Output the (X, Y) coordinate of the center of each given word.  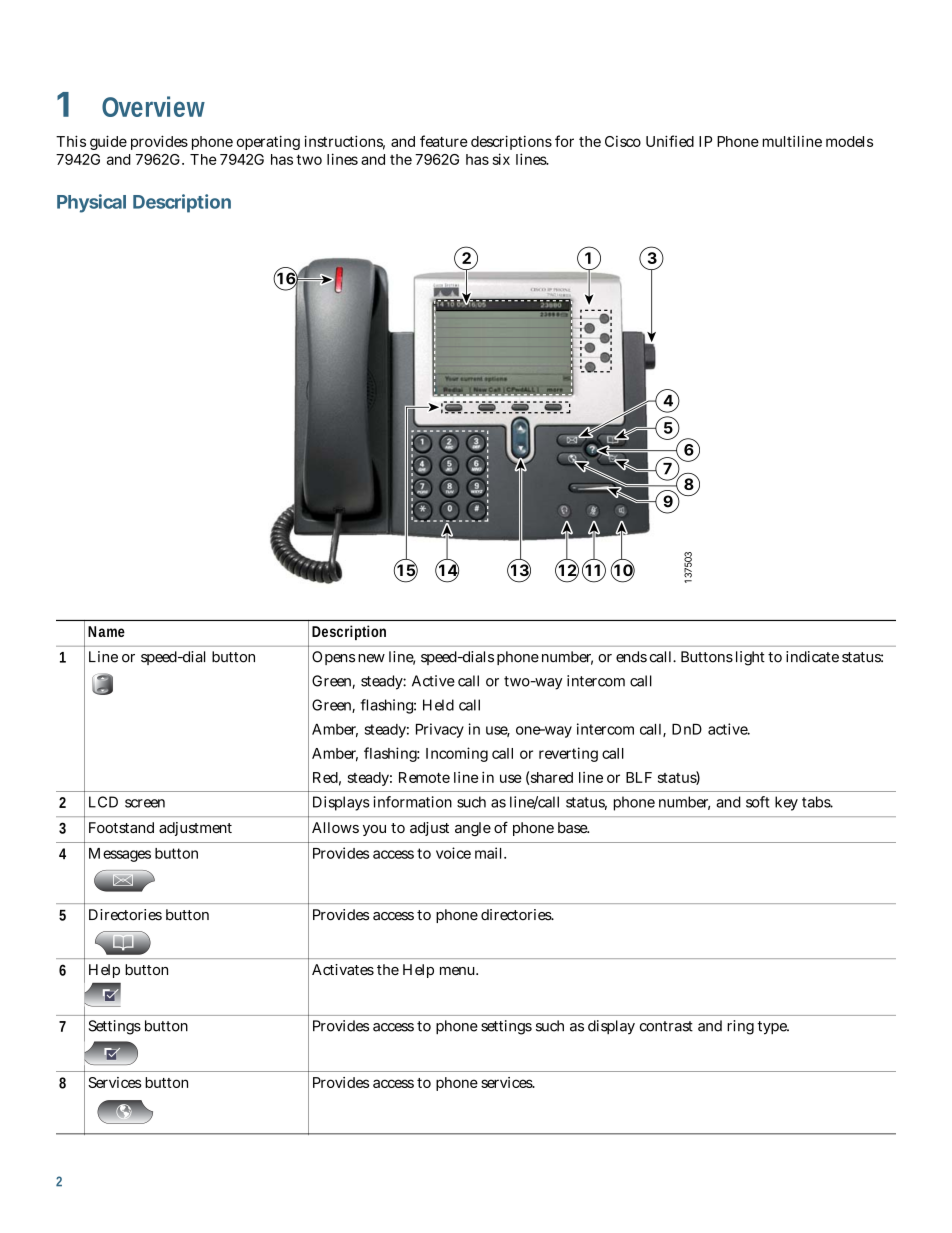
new (371, 658)
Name (106, 631)
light (750, 658)
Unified (670, 141)
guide (108, 142)
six (501, 159)
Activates (343, 969)
